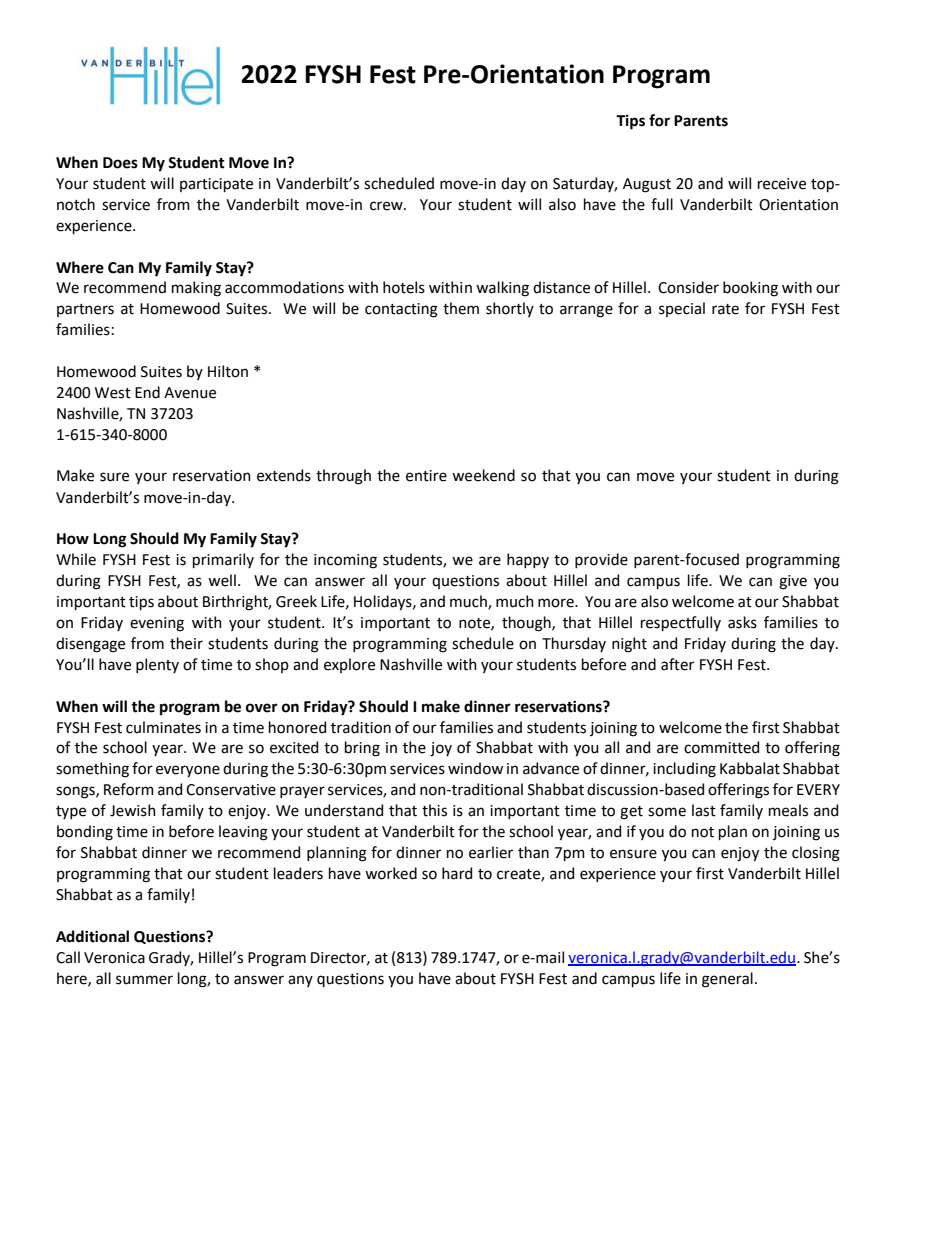 This document has width=952, height=1233. Describe the element at coordinates (387, 206) in the document. I see `crew` at that location.
